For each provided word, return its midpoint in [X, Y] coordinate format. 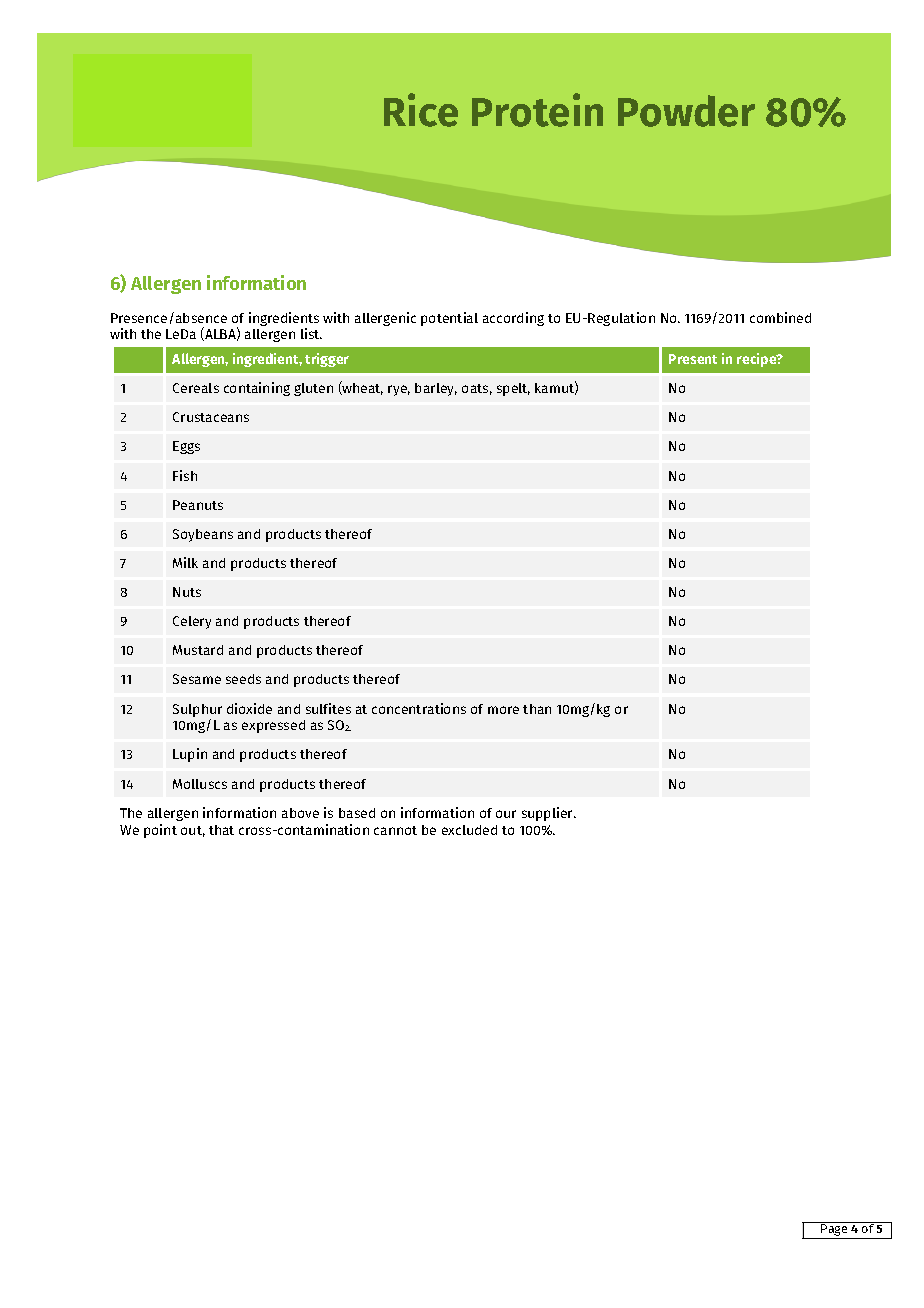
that [221, 830]
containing [257, 389]
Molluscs [200, 784]
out [193, 831]
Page [835, 1231]
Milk [185, 562]
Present [693, 359]
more [503, 710]
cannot [395, 830]
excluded [469, 830]
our [506, 814]
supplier [549, 814]
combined [780, 317]
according [513, 319]
